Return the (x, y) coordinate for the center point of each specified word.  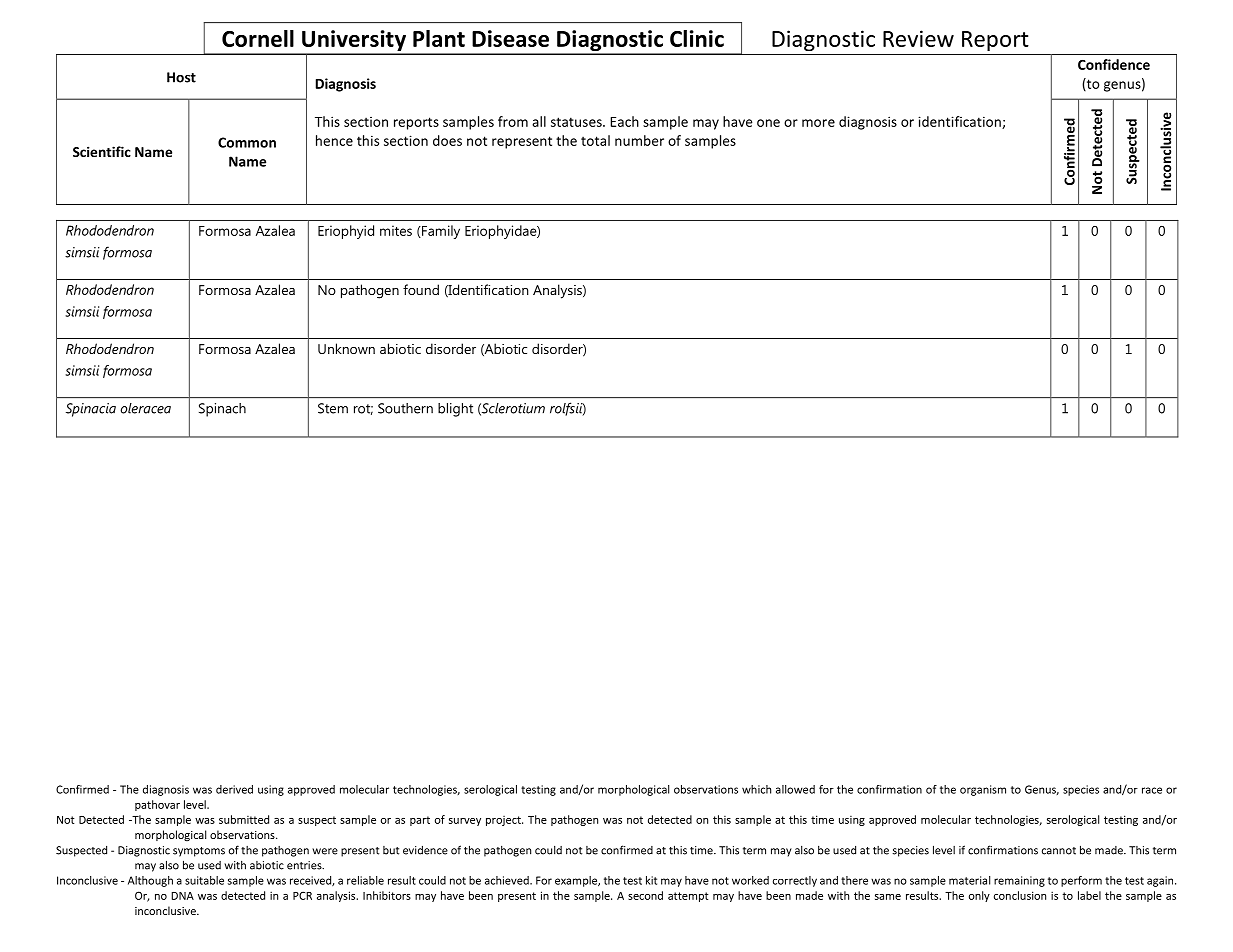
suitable (204, 880)
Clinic (697, 38)
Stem (333, 408)
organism (983, 790)
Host (181, 77)
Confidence (1114, 64)
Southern (405, 408)
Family (440, 232)
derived (234, 789)
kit (651, 880)
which (756, 789)
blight (455, 410)
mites (396, 230)
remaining (1019, 881)
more (818, 123)
